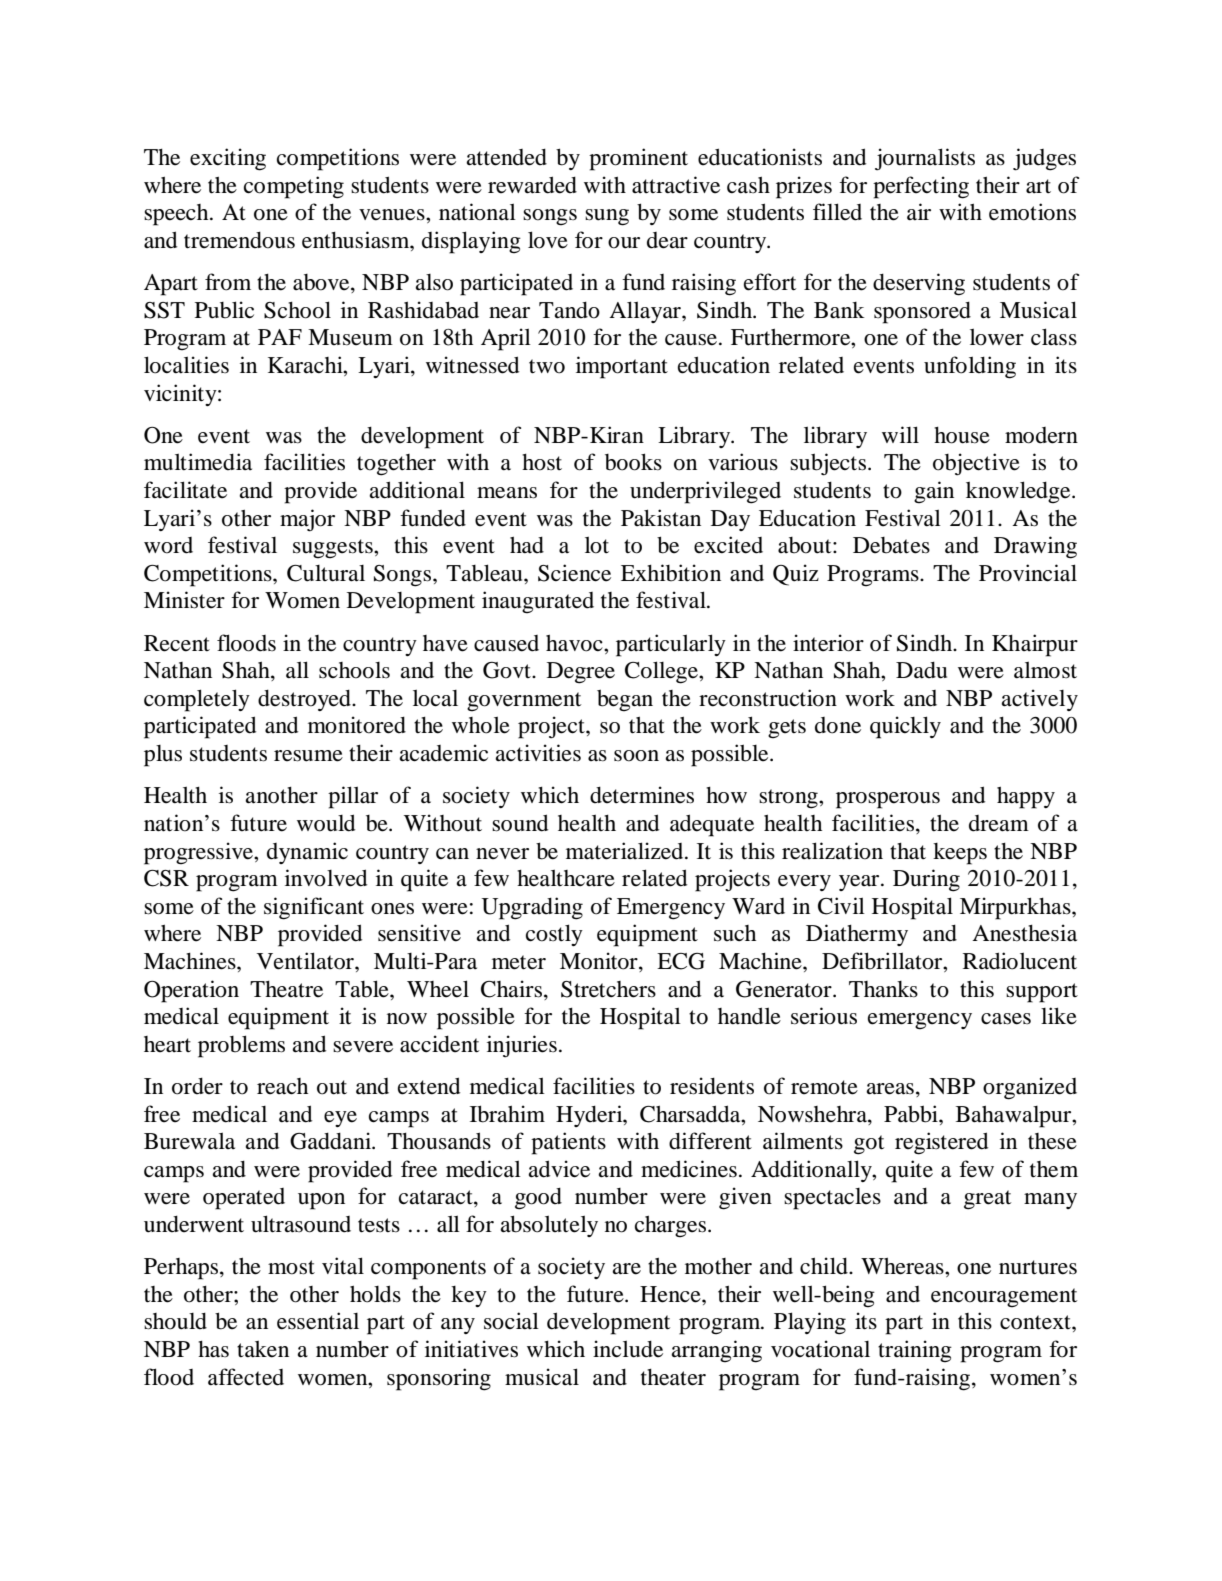 The width and height of the screenshot is (1222, 1581). I want to click on Thanks, so click(883, 989).
